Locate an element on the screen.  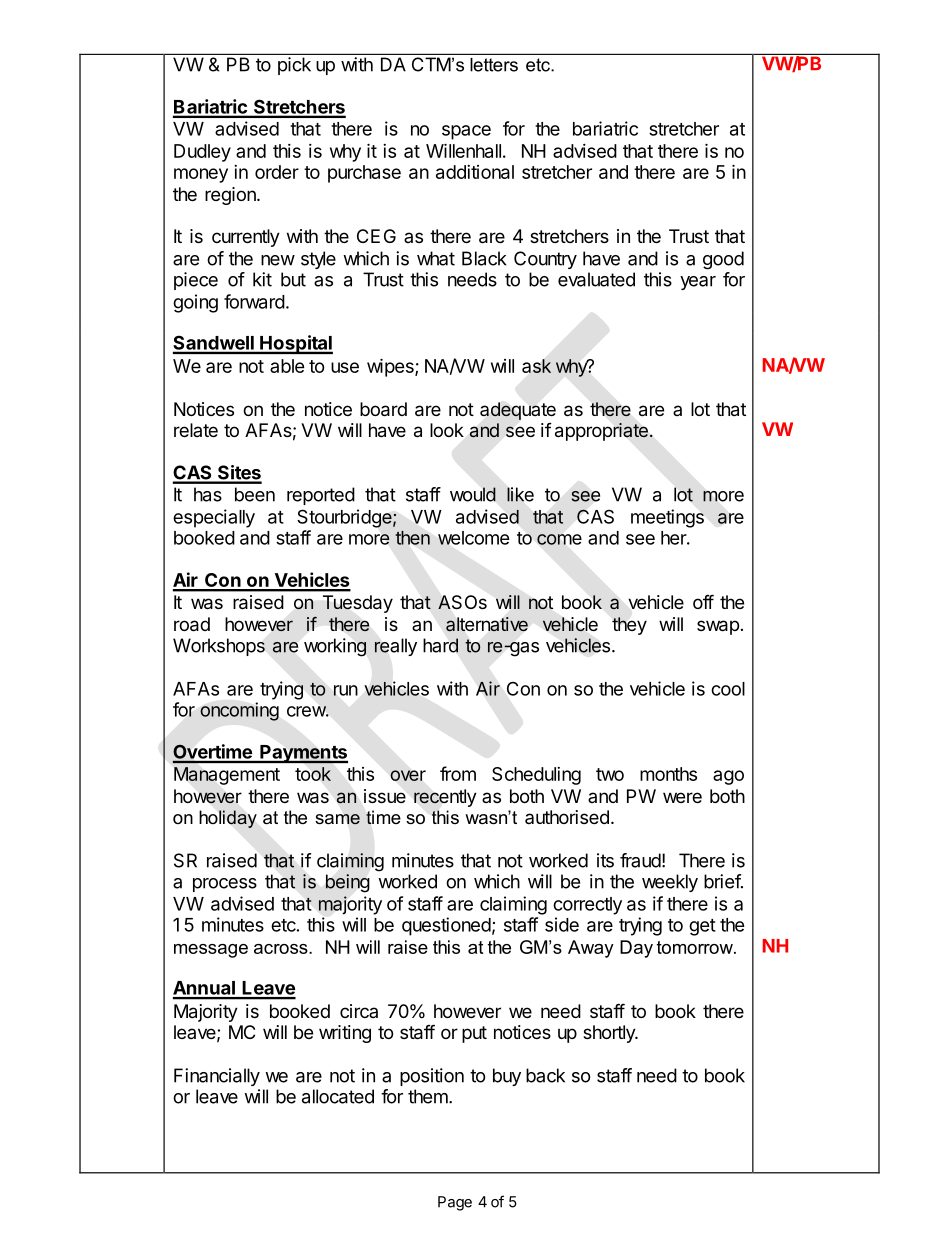
would is located at coordinates (473, 494).
